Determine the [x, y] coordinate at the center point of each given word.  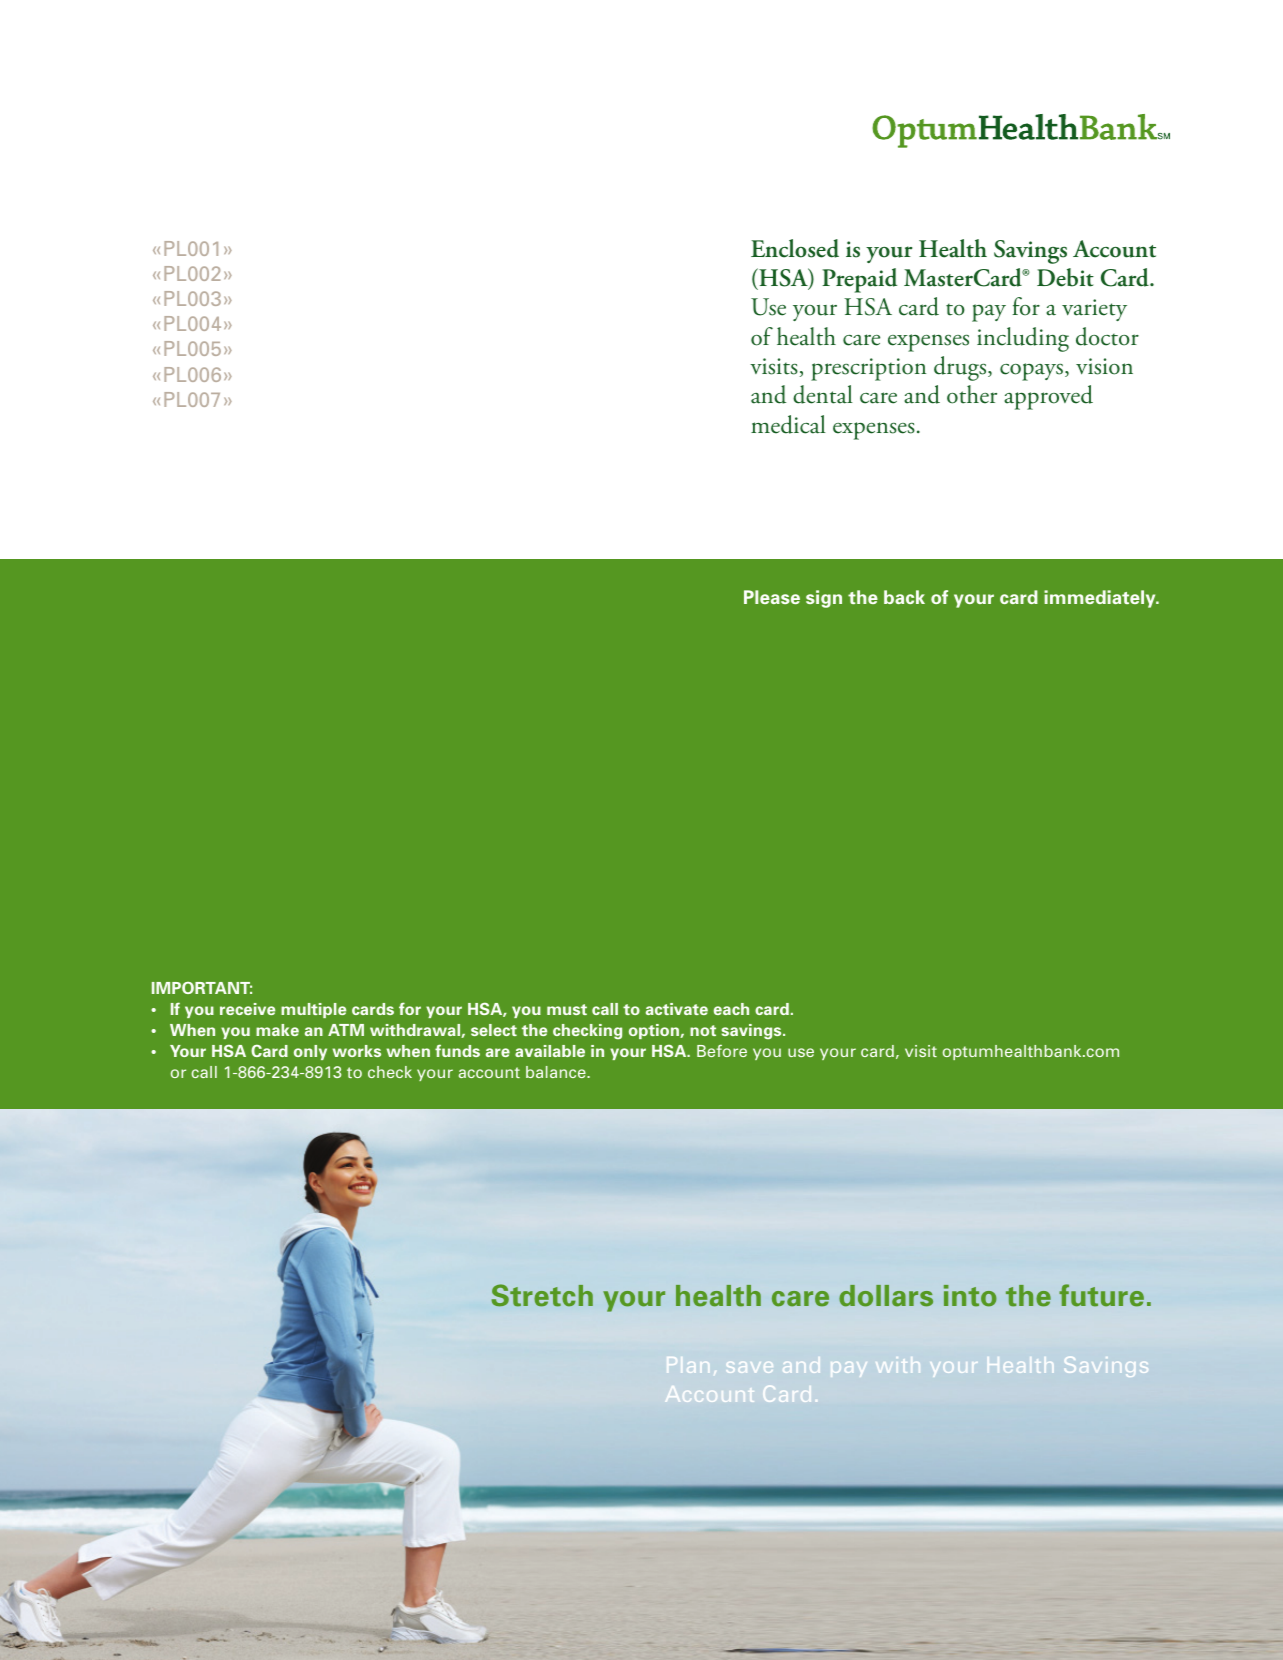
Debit [1065, 277]
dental [823, 394]
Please [772, 597]
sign [824, 599]
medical [788, 424]
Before [722, 1050]
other [972, 394]
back [904, 597]
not [703, 1030]
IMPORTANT [202, 988]
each [731, 1009]
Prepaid [859, 280]
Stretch [542, 1295]
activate [677, 1009]
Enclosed [795, 248]
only [310, 1052]
